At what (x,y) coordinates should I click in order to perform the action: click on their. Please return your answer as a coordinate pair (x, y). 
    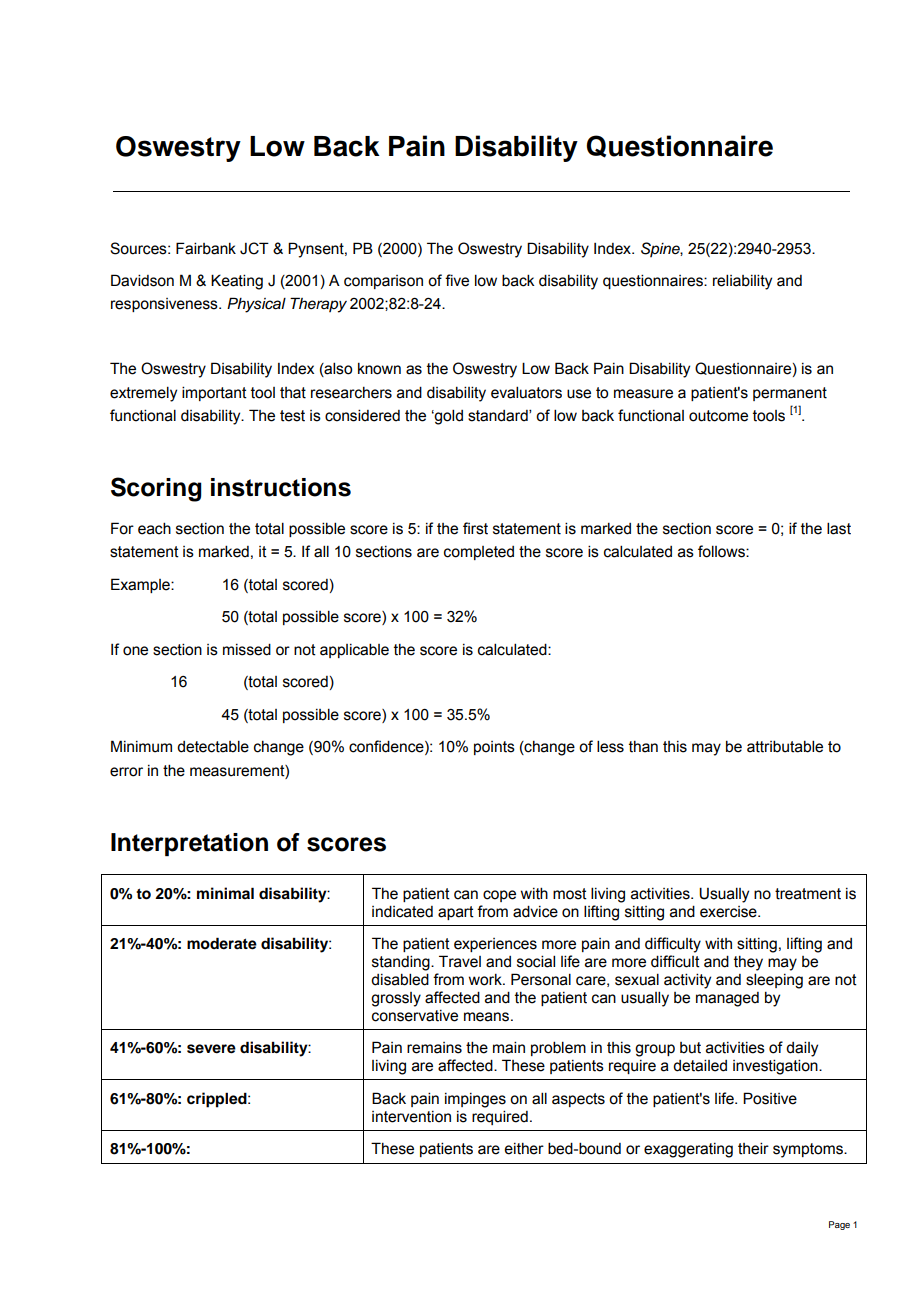
    Looking at the image, I should click on (753, 1148).
